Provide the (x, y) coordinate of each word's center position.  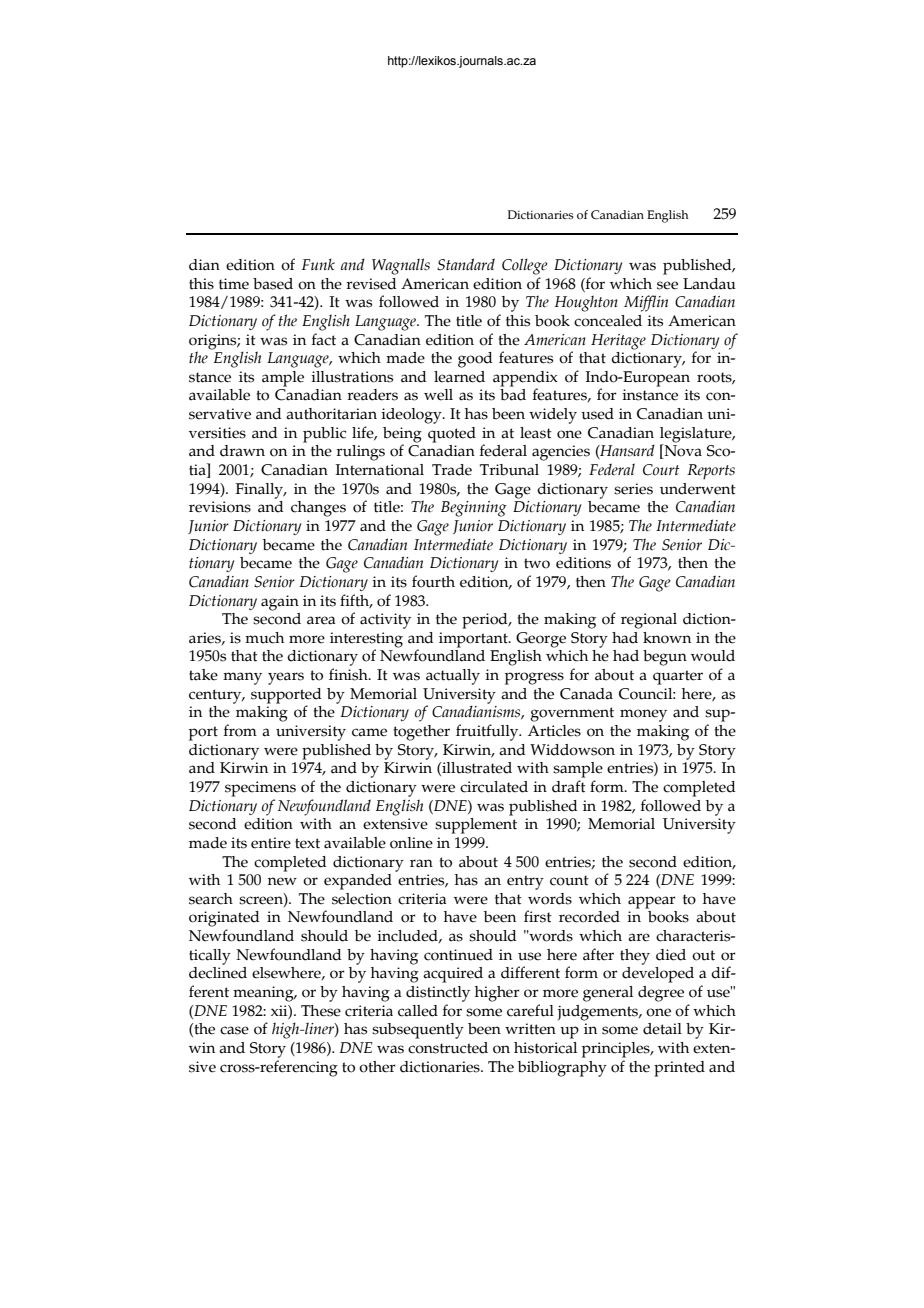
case (234, 1030)
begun (665, 658)
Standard (466, 264)
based (273, 284)
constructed (448, 1048)
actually (453, 677)
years (286, 678)
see (667, 285)
